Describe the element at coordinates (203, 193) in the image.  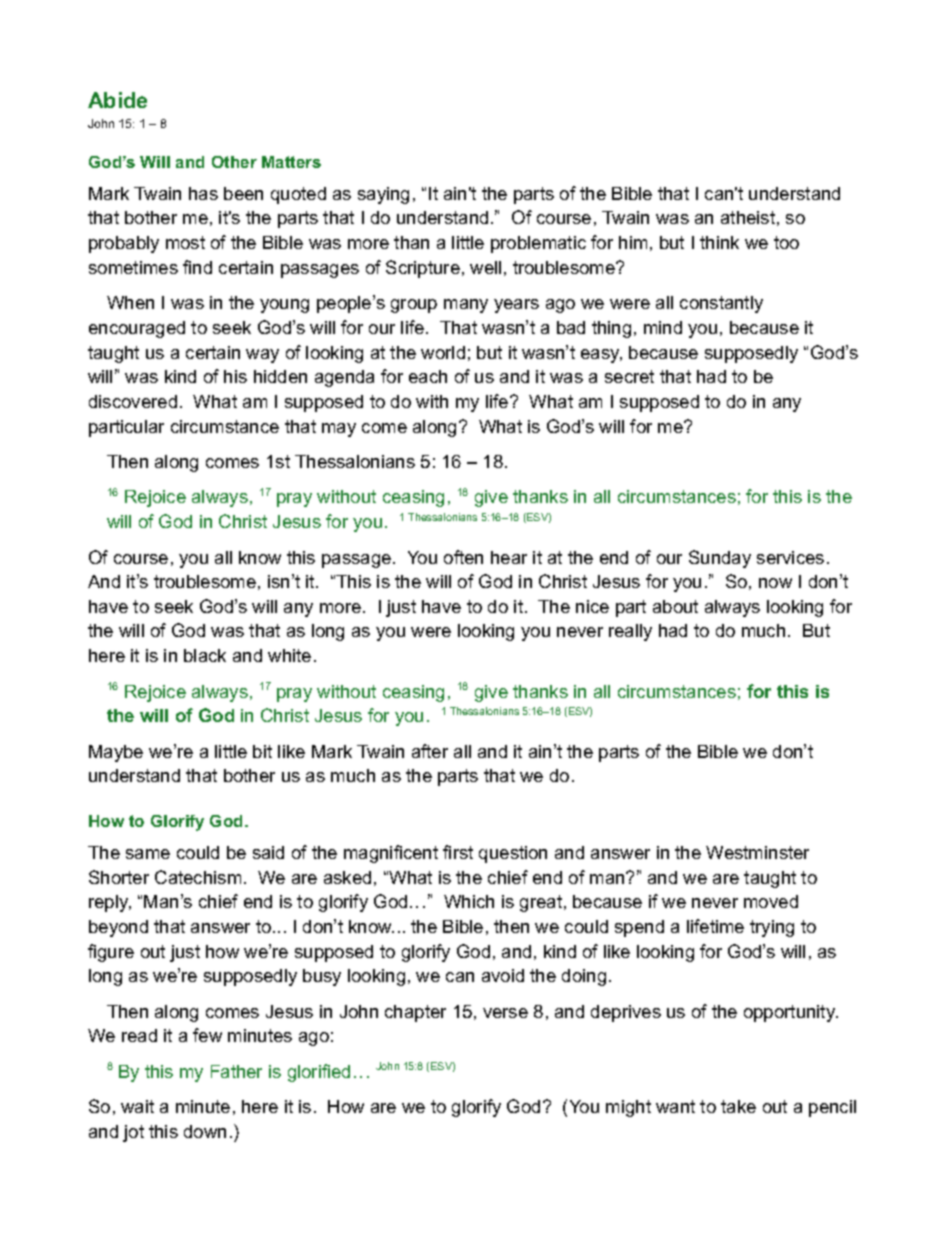
I see `has` at that location.
